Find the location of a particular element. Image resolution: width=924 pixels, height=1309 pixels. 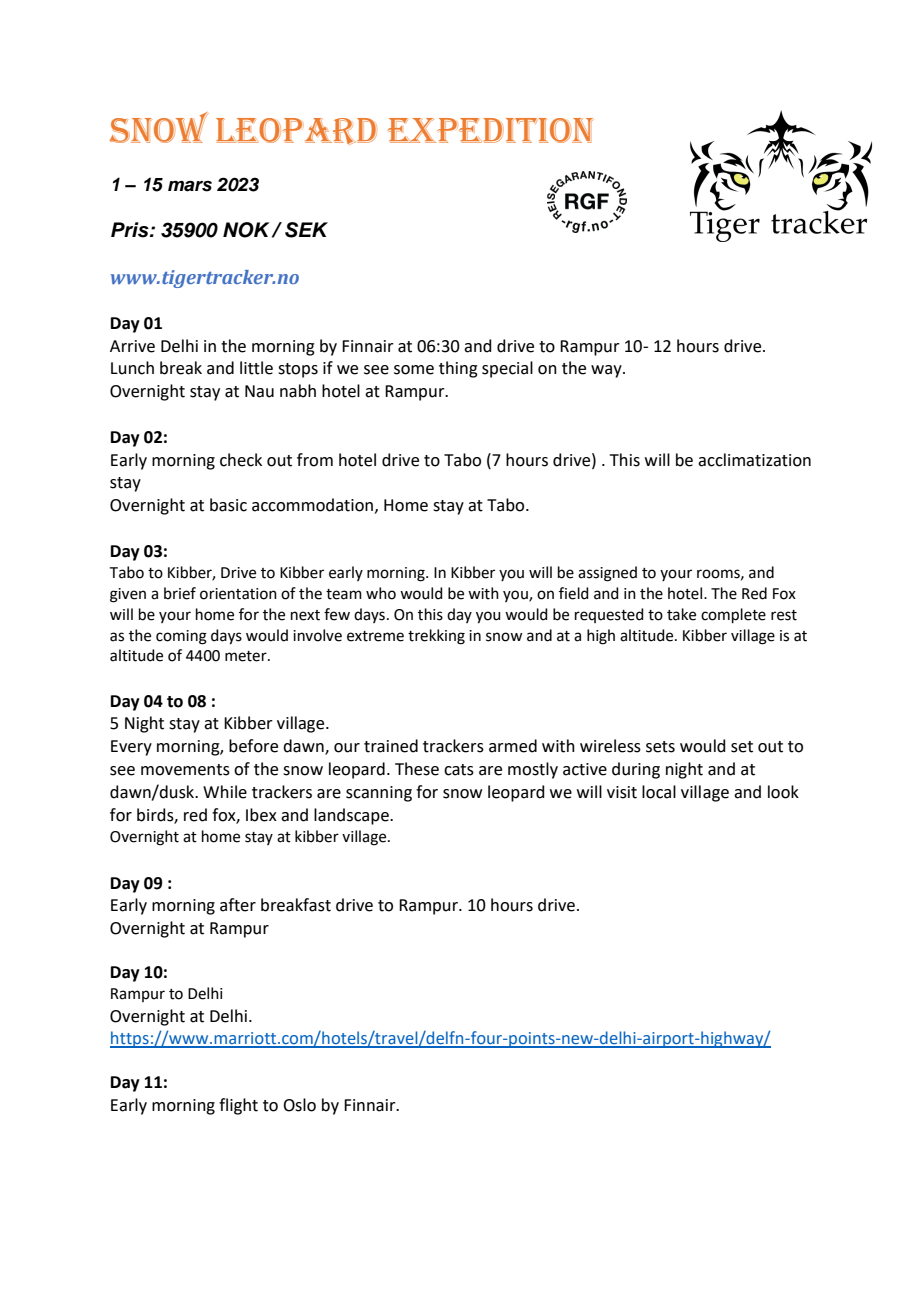

coming is located at coordinates (181, 637).
